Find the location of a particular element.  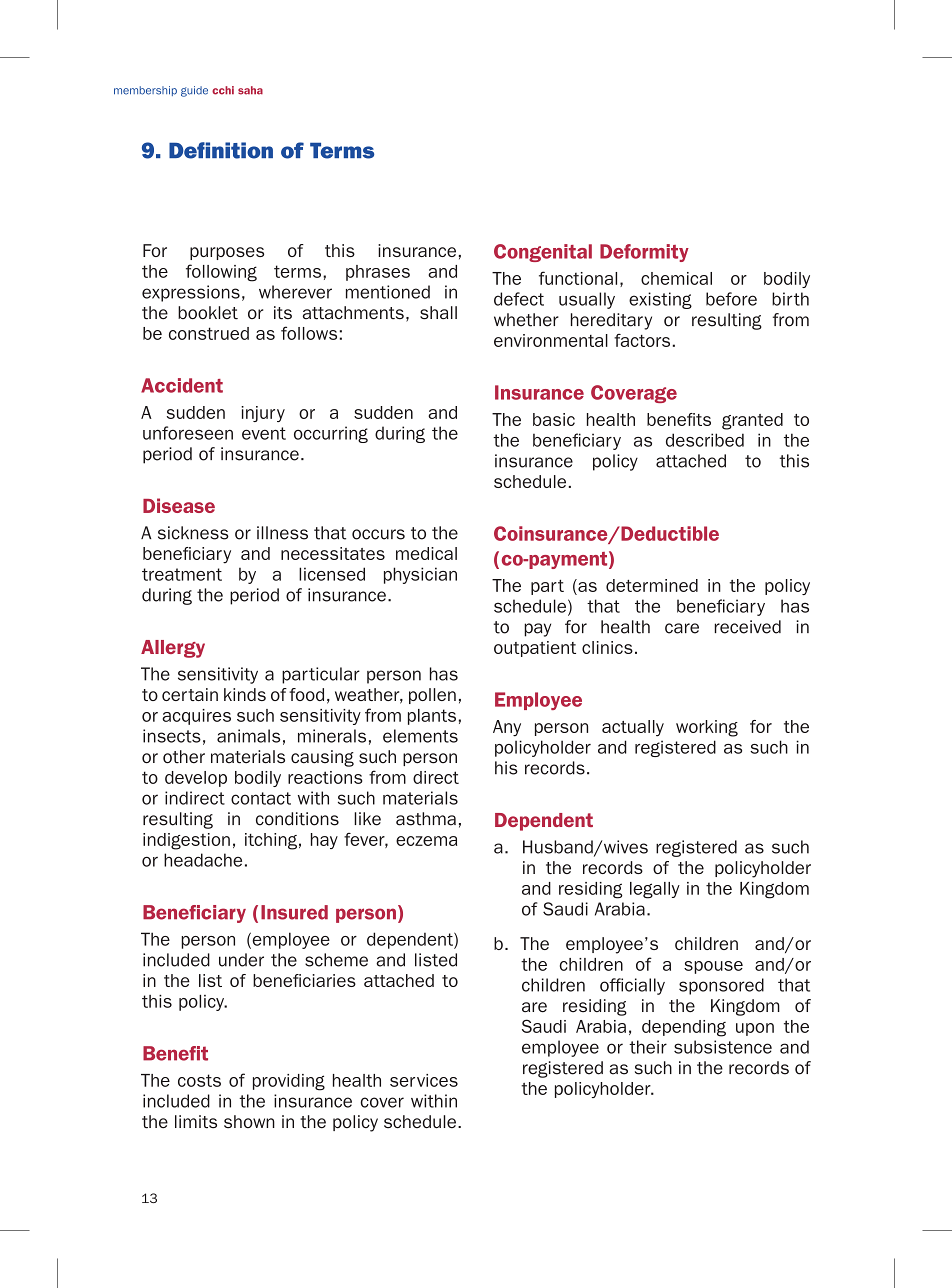

care is located at coordinates (682, 628).
